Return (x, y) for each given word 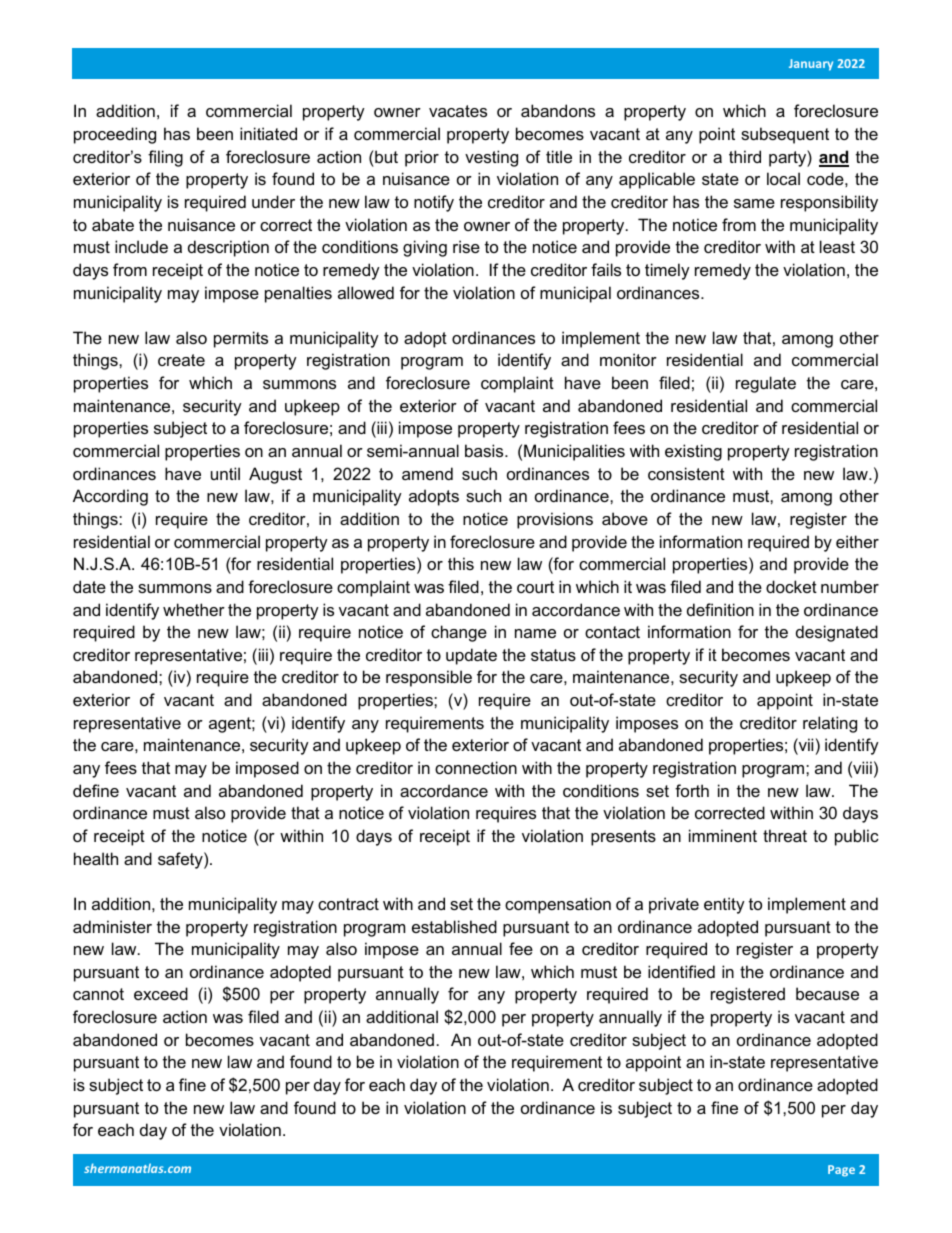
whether (194, 609)
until (225, 473)
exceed (161, 993)
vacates (458, 111)
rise (466, 246)
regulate (766, 384)
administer (112, 926)
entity (724, 905)
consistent (686, 473)
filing (165, 158)
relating (830, 724)
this (461, 563)
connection (476, 767)
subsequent (785, 135)
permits (241, 339)
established (454, 926)
